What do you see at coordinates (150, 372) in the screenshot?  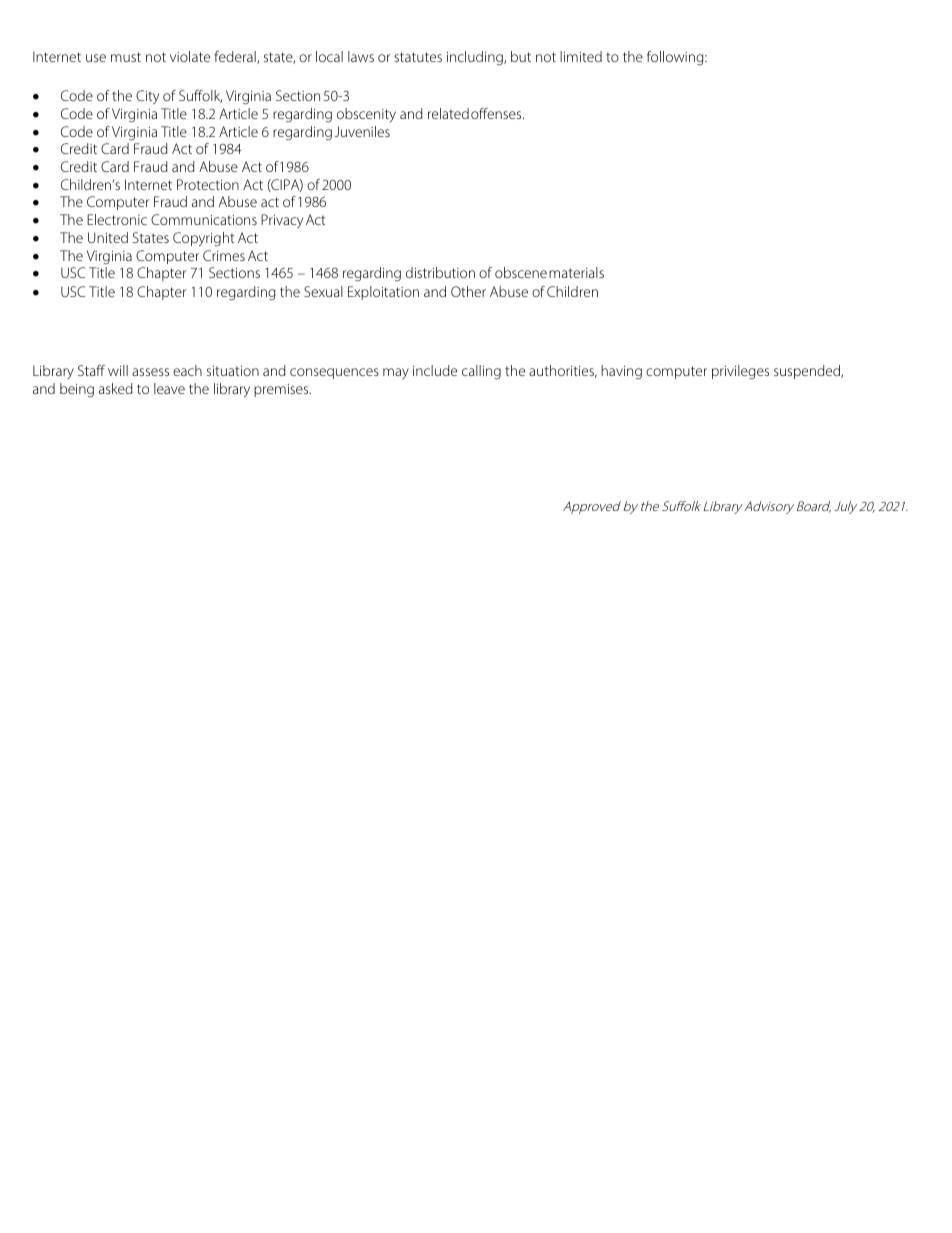 I see `assess` at bounding box center [150, 372].
